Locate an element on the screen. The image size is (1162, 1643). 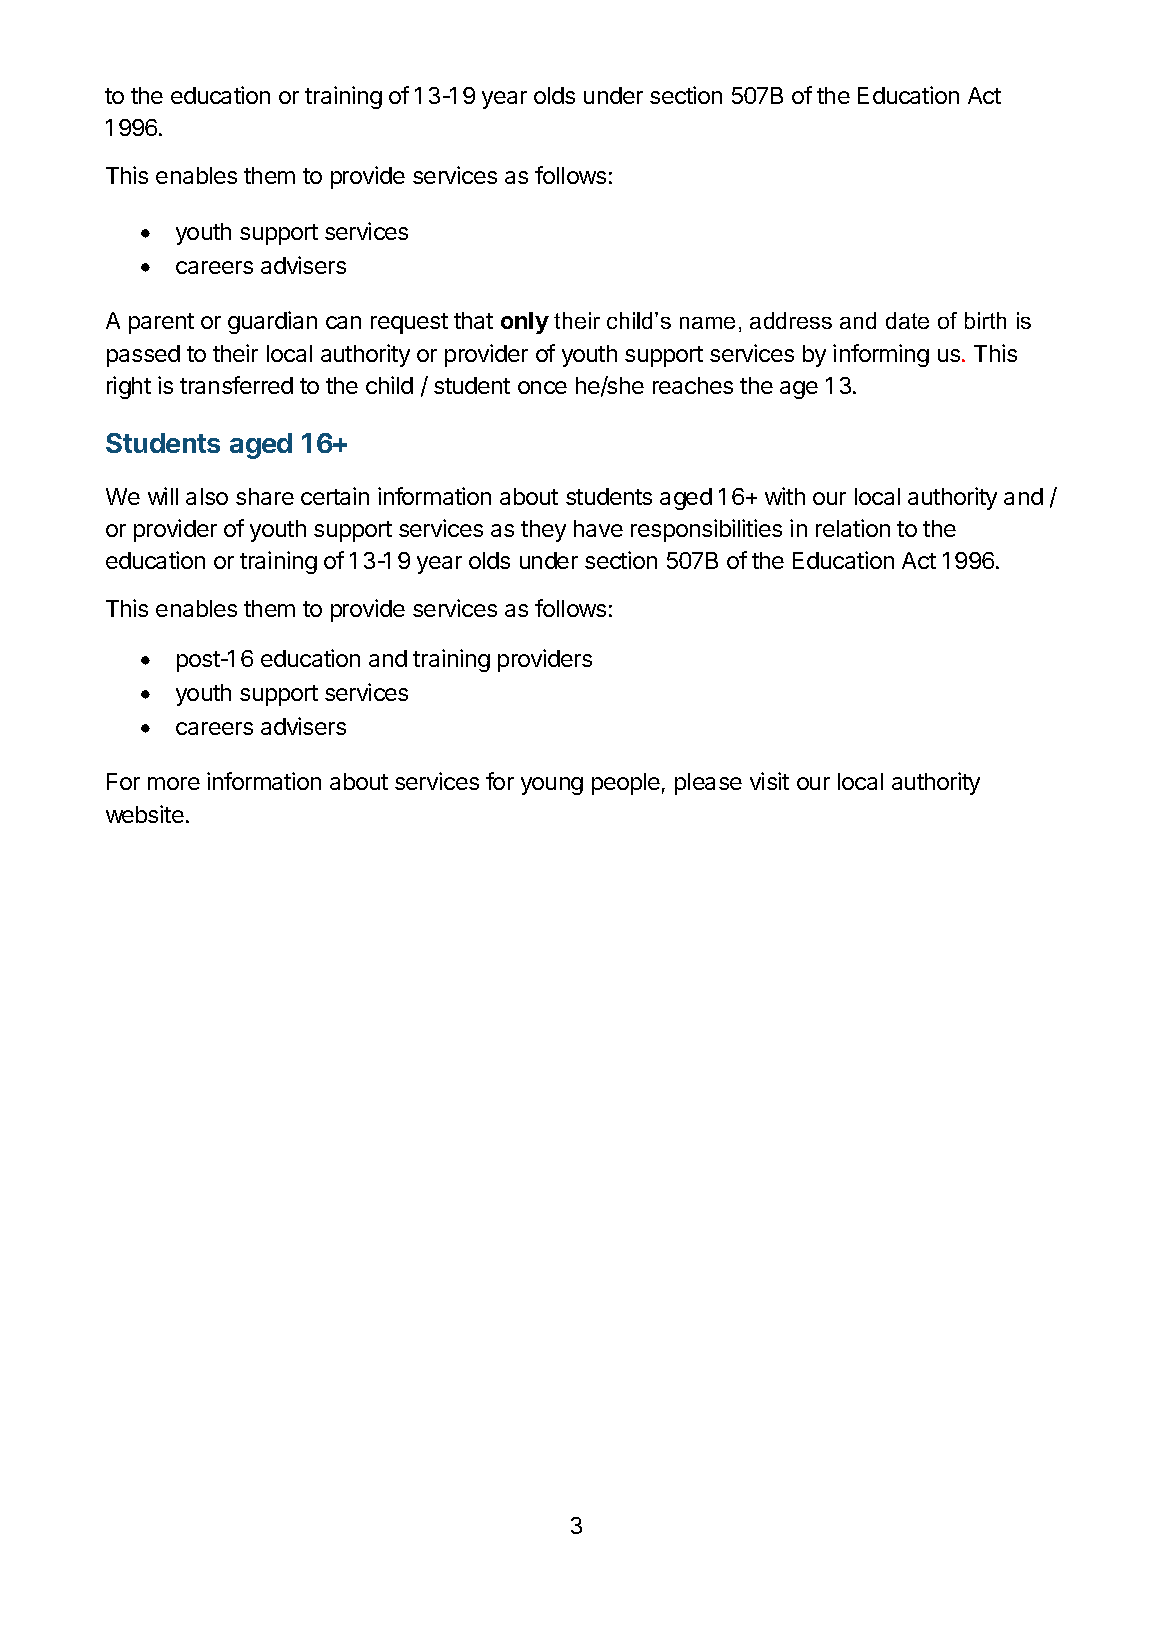
relation is located at coordinates (853, 528).
